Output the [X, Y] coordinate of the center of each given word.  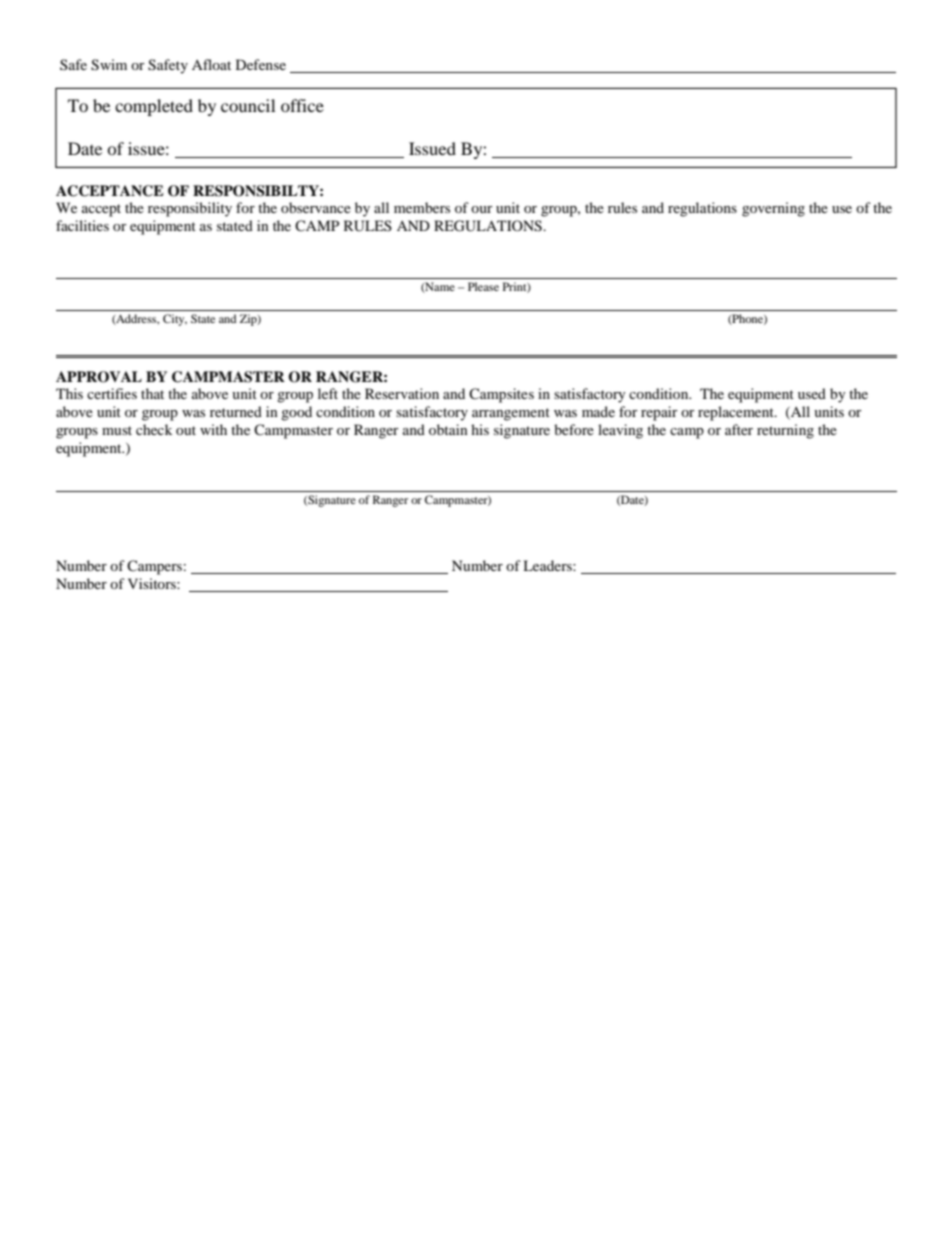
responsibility [190, 209]
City [175, 320]
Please [483, 286]
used [812, 393]
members [422, 207]
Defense [261, 64]
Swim [109, 65]
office [302, 105]
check [154, 429]
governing [773, 209]
